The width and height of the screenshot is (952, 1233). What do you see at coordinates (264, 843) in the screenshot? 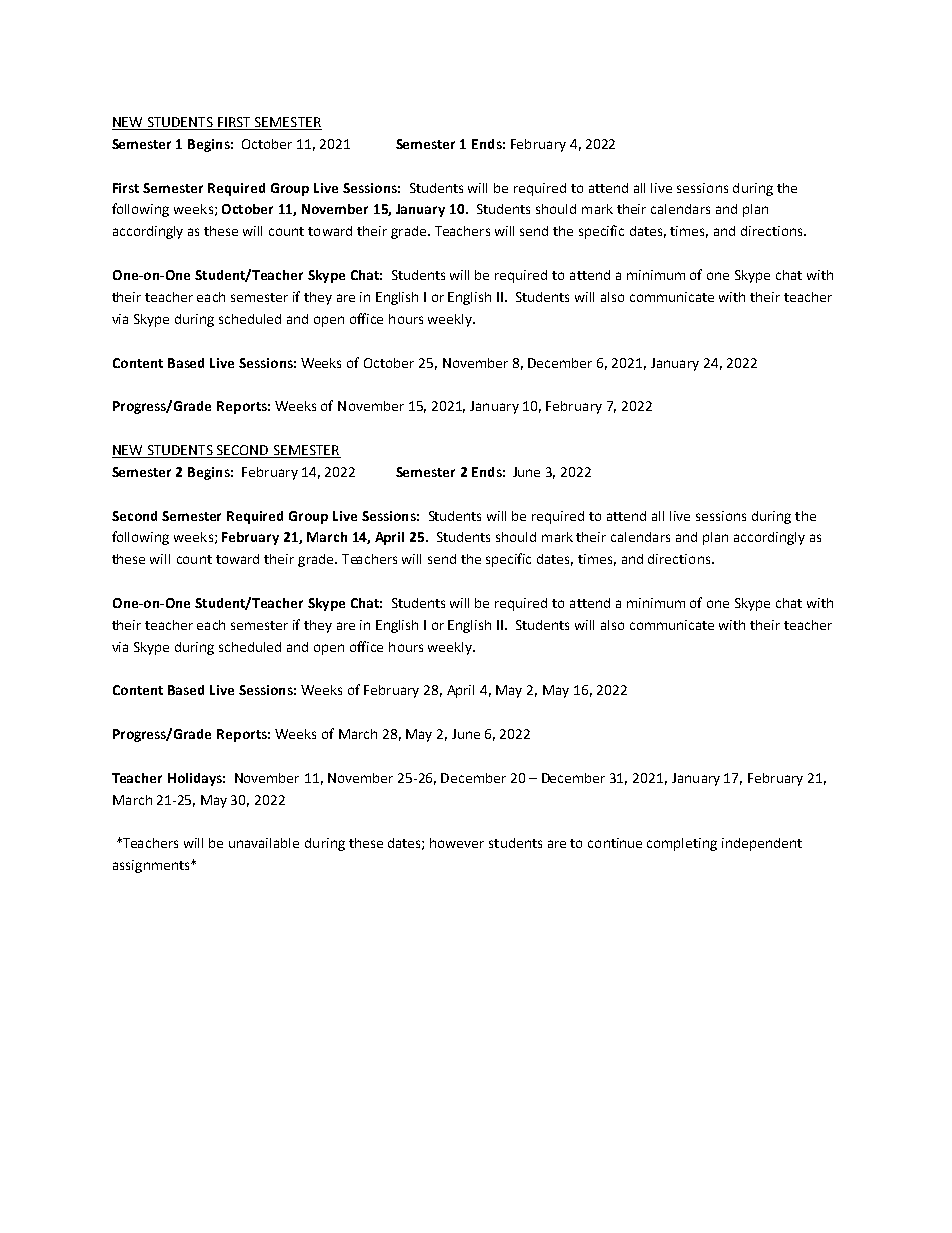
I see `unavailable` at bounding box center [264, 843].
